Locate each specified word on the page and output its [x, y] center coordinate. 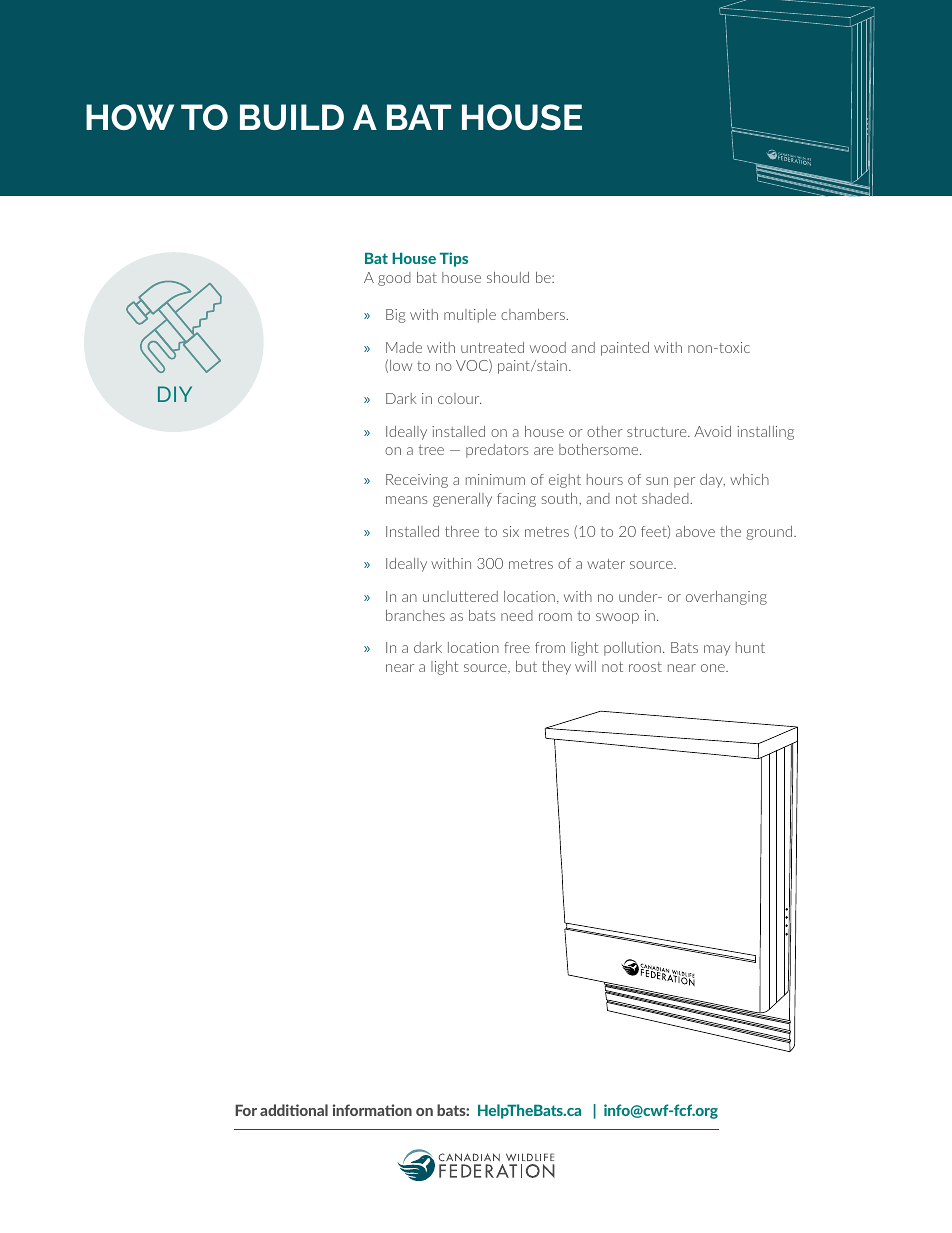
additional [294, 1110]
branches [415, 615]
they [556, 668]
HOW [130, 117]
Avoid [712, 431]
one [714, 668]
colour [459, 398]
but [526, 666]
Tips [454, 259]
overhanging [726, 598]
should [508, 277]
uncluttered [460, 596]
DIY [175, 394]
